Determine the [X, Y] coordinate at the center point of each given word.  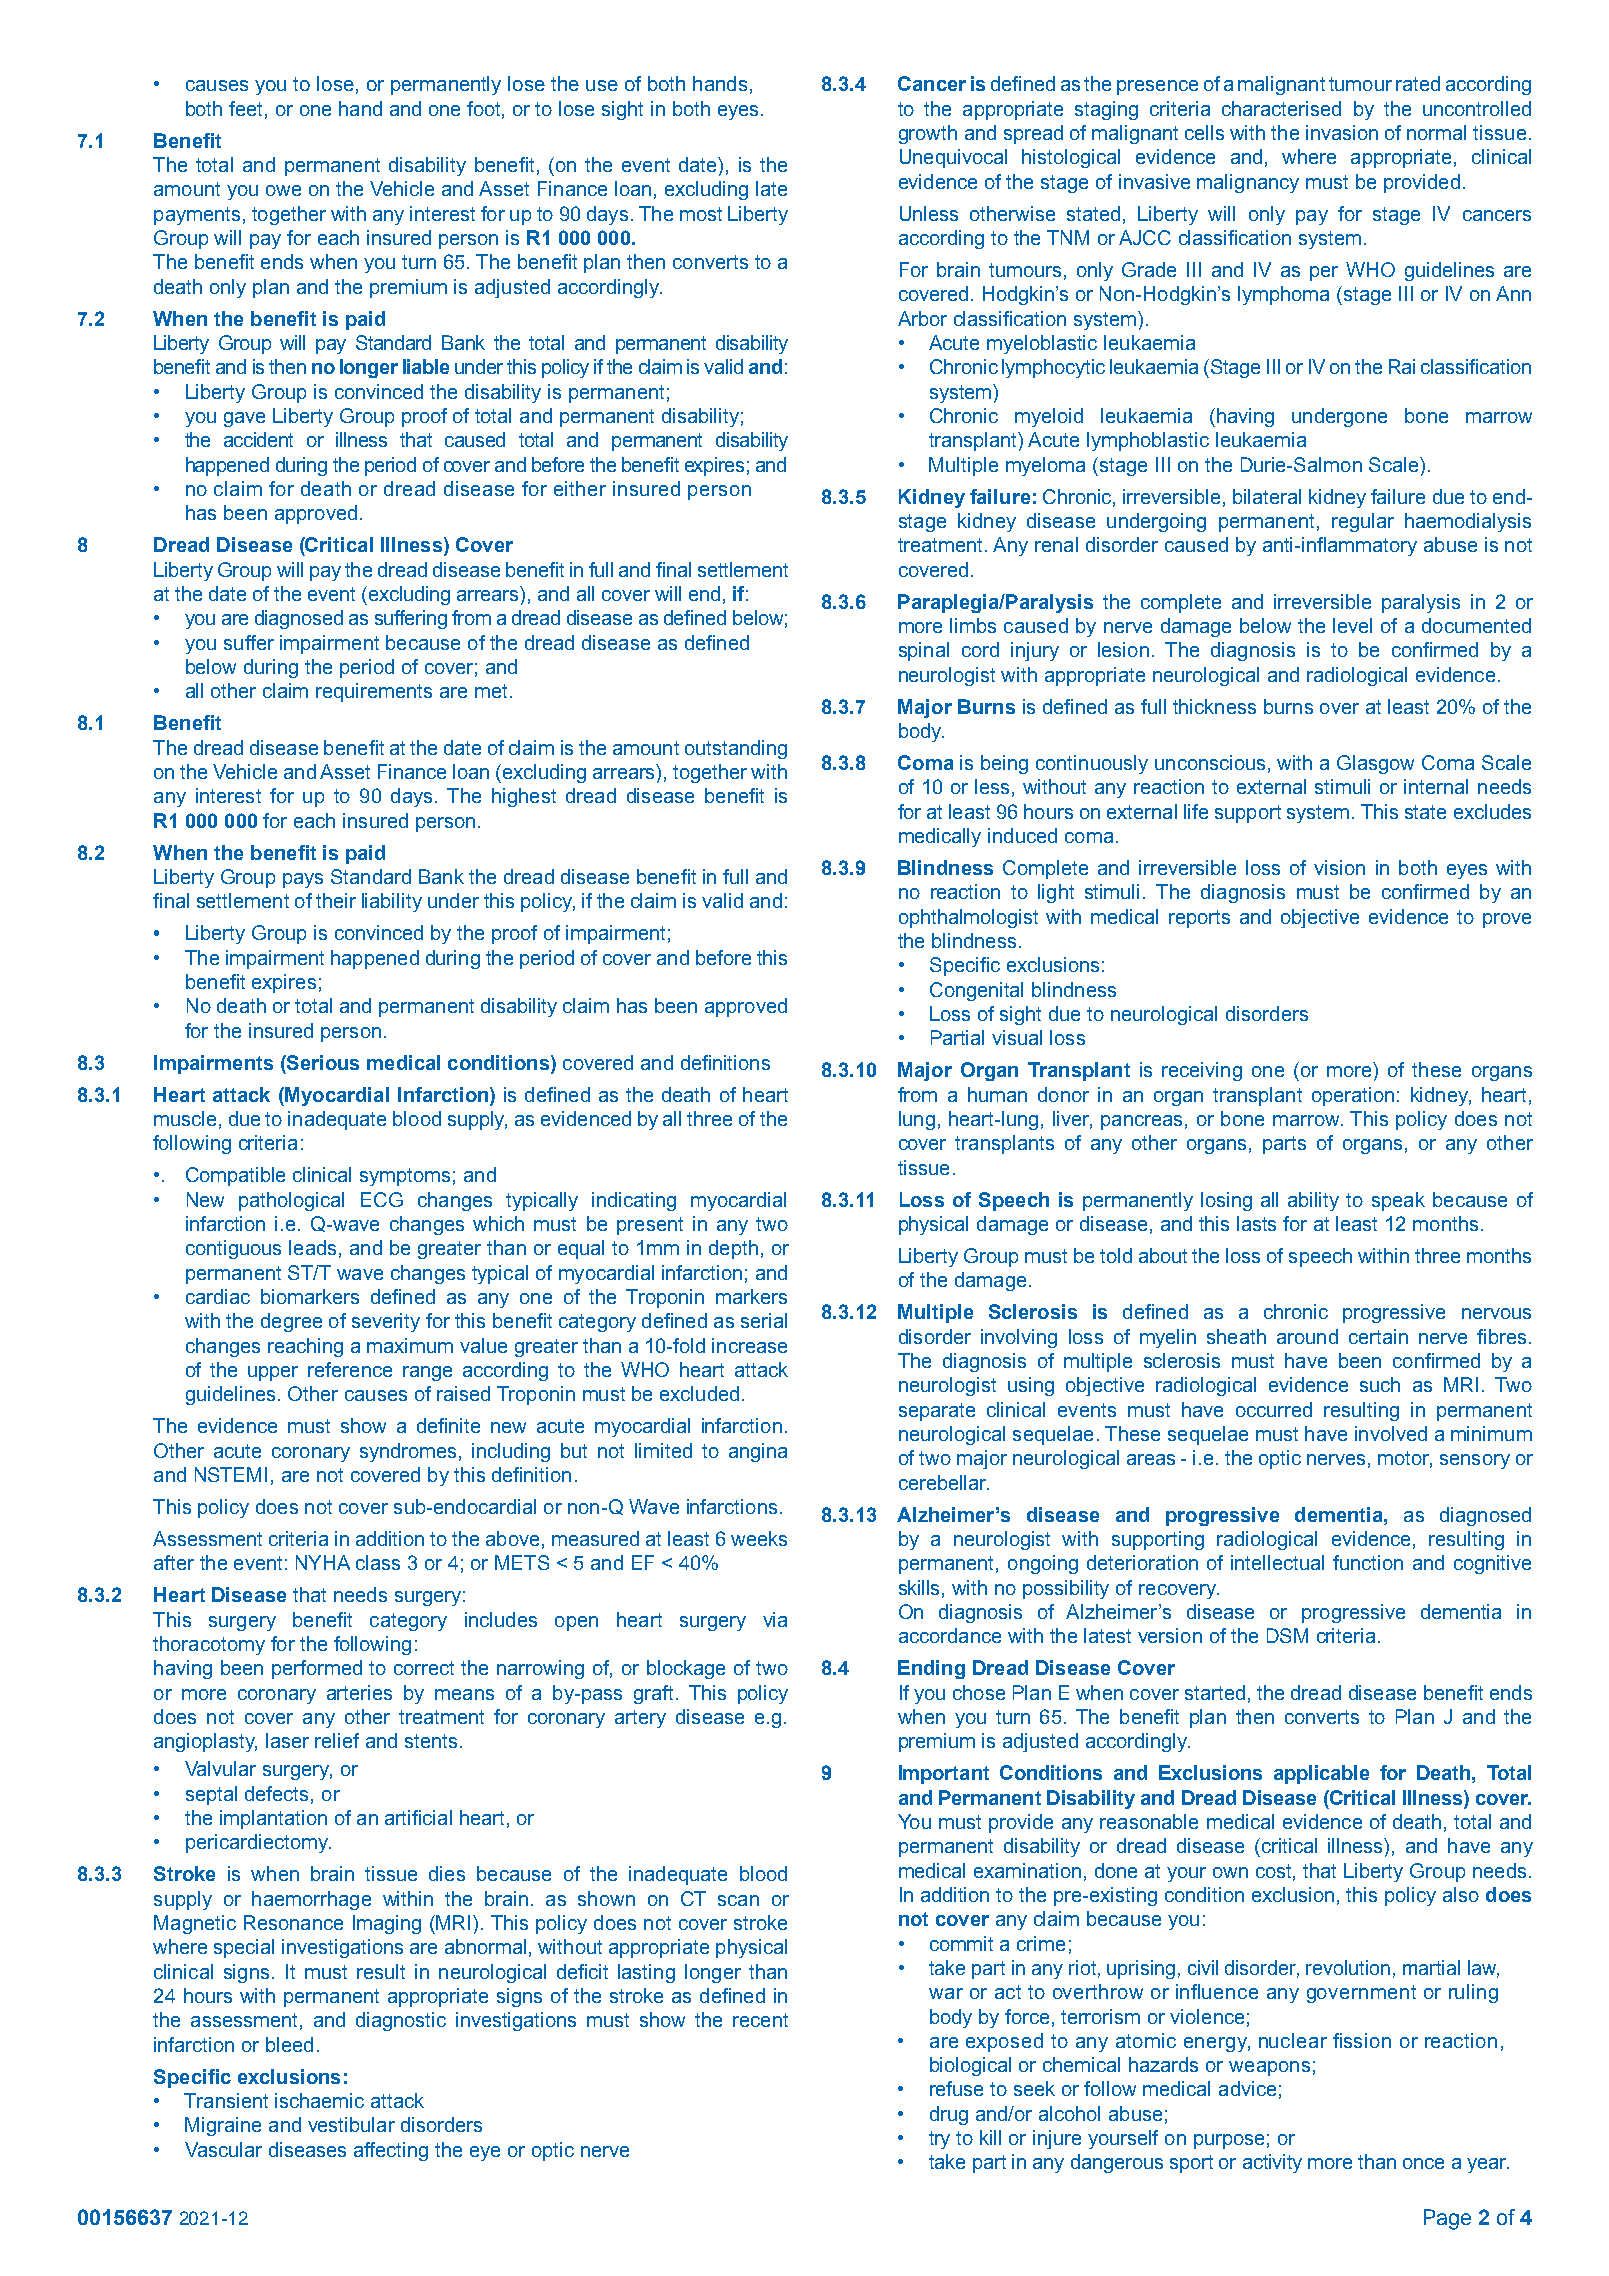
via [775, 1619]
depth [733, 1249]
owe [283, 190]
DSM [1287, 1635]
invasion [1342, 132]
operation [1353, 1096]
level [1352, 625]
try [939, 2140]
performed [317, 1669]
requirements [374, 692]
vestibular [351, 2124]
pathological [291, 1201]
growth [928, 134]
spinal [924, 651]
